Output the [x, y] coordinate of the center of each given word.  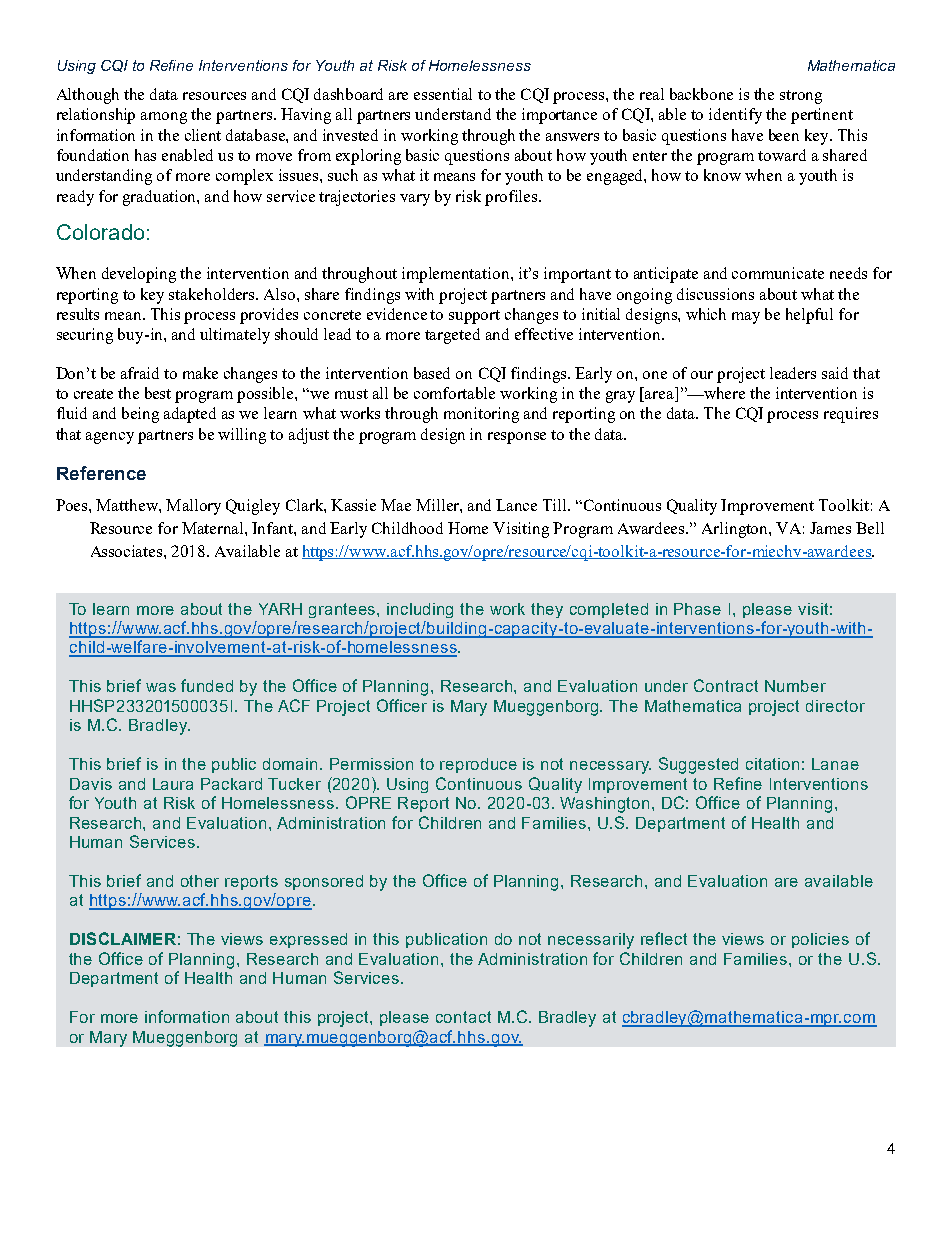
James [830, 528]
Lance [516, 505]
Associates [128, 551]
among [164, 118]
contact [463, 1017]
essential [443, 94]
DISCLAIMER [123, 938]
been [784, 135]
